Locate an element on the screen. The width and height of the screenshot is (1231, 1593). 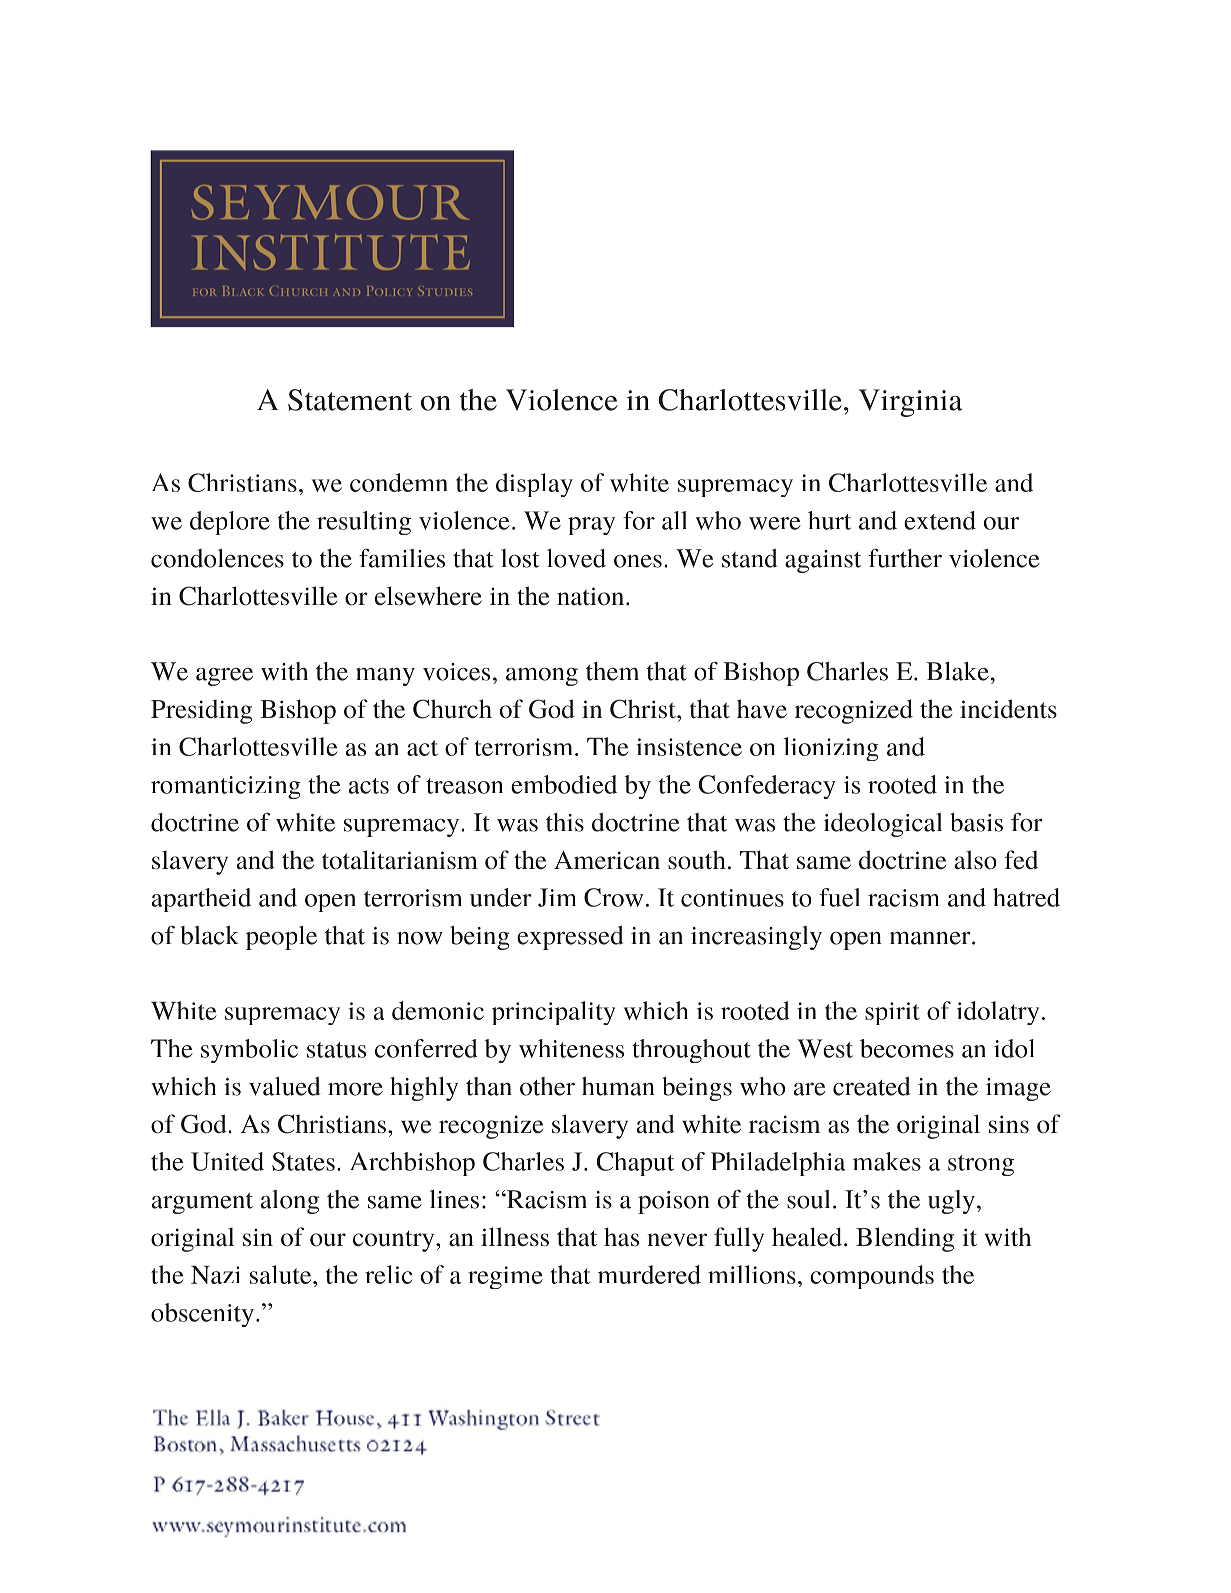
murdered is located at coordinates (649, 1274).
